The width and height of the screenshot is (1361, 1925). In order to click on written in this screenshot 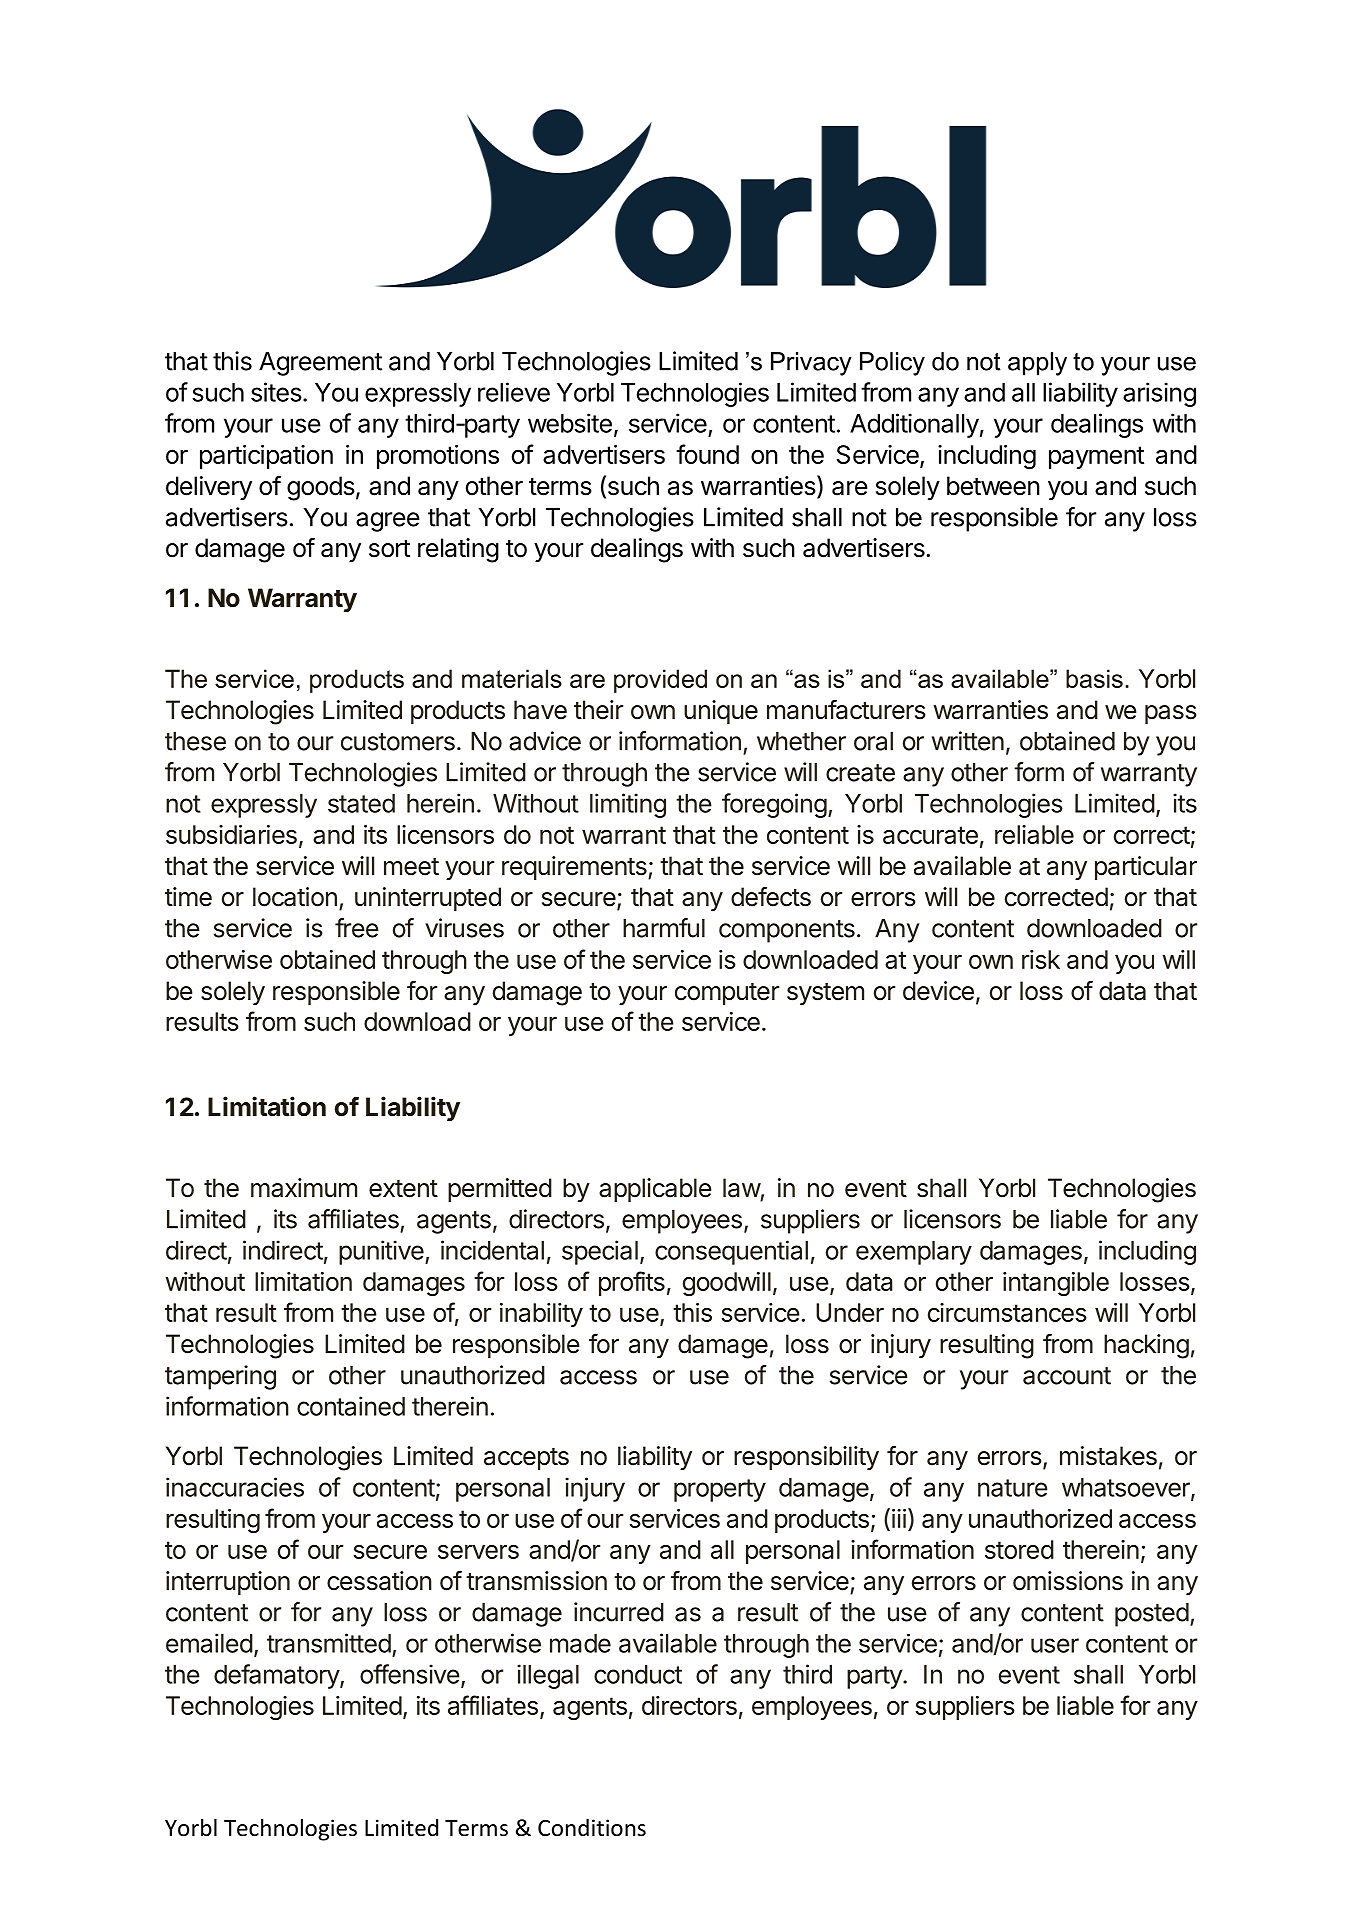, I will do `click(968, 741)`.
